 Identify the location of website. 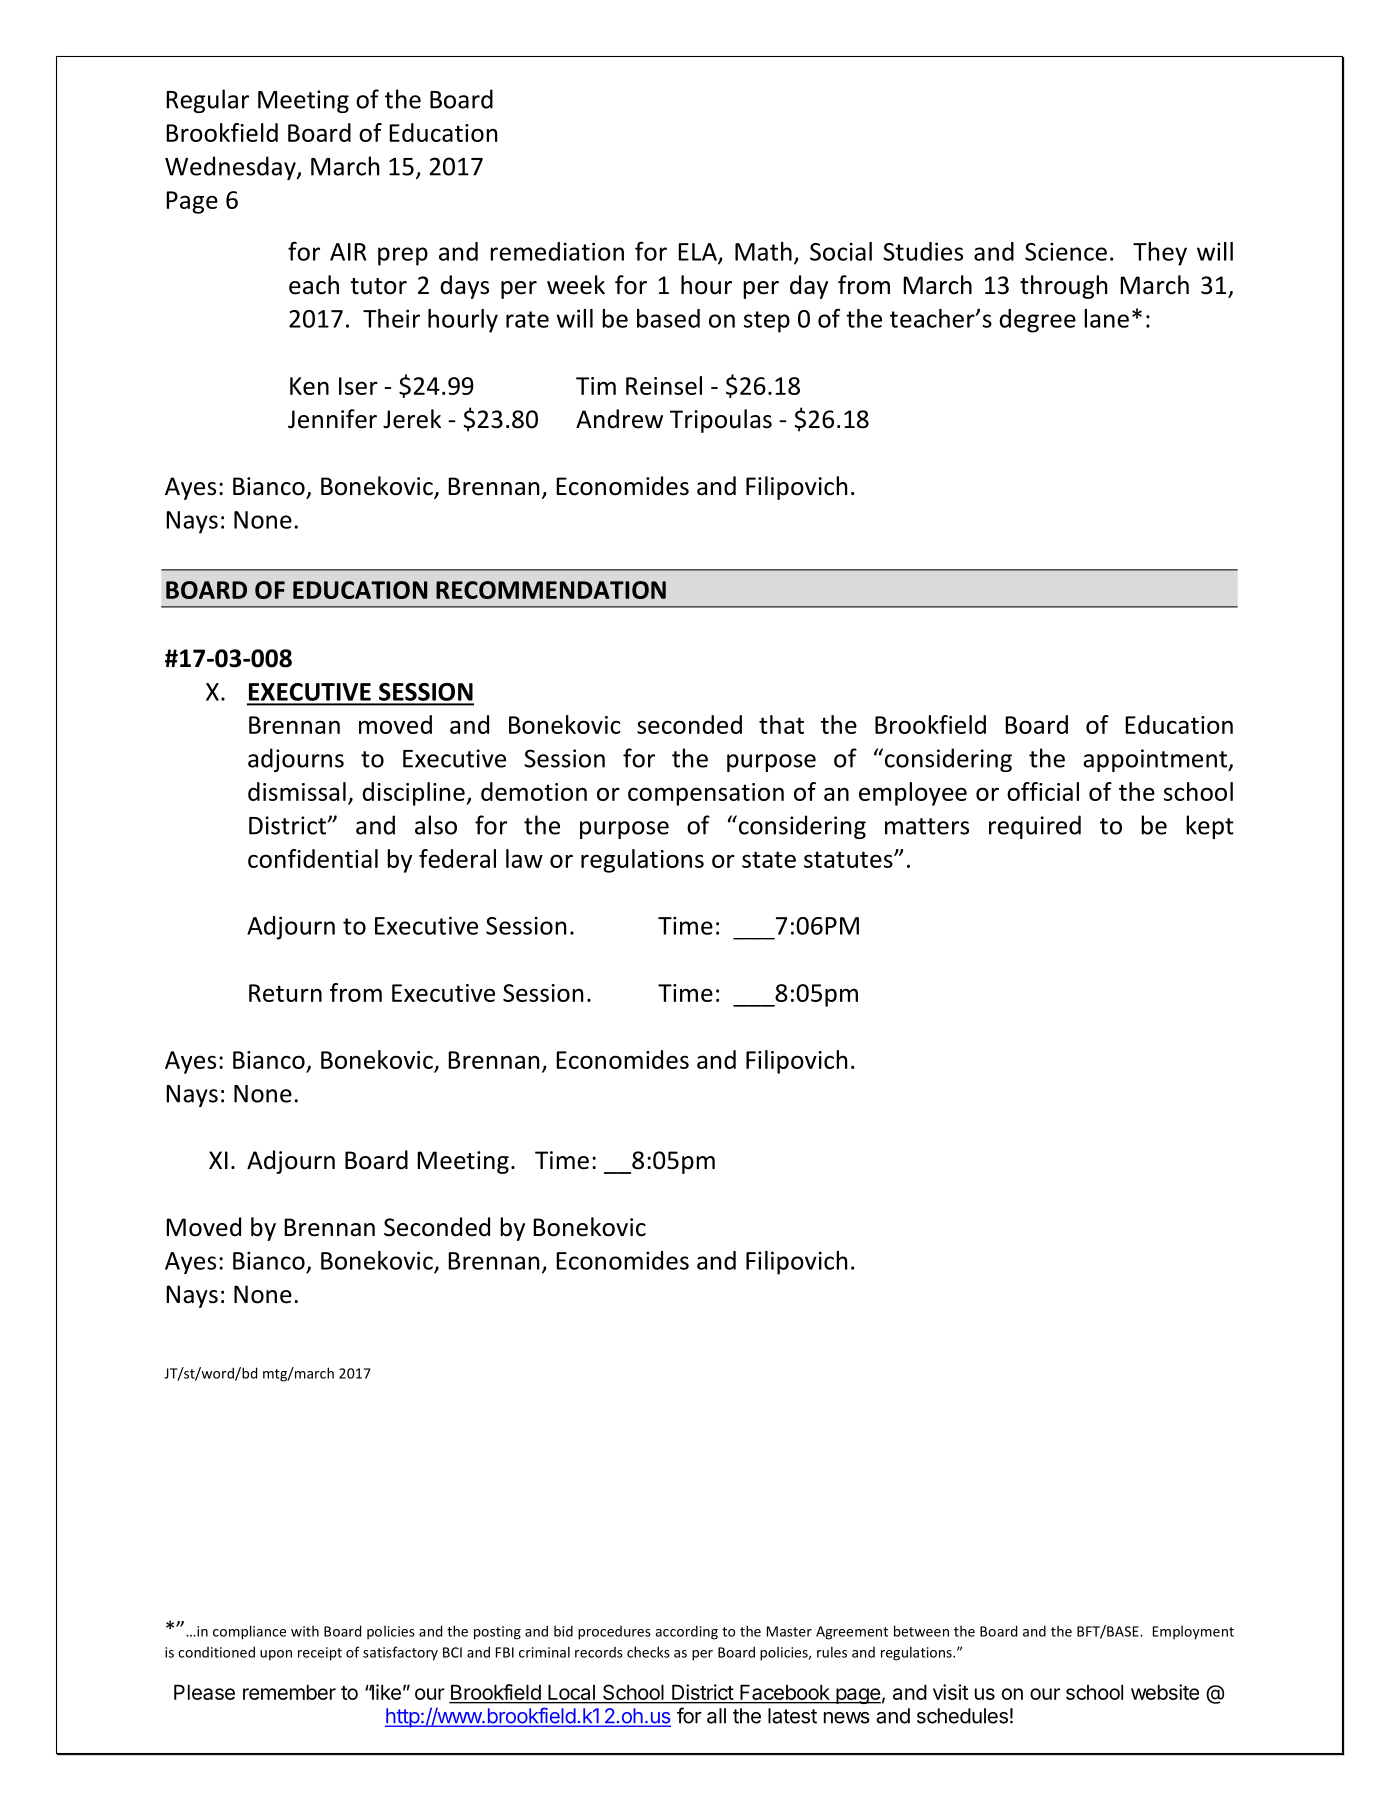
(1165, 1692).
